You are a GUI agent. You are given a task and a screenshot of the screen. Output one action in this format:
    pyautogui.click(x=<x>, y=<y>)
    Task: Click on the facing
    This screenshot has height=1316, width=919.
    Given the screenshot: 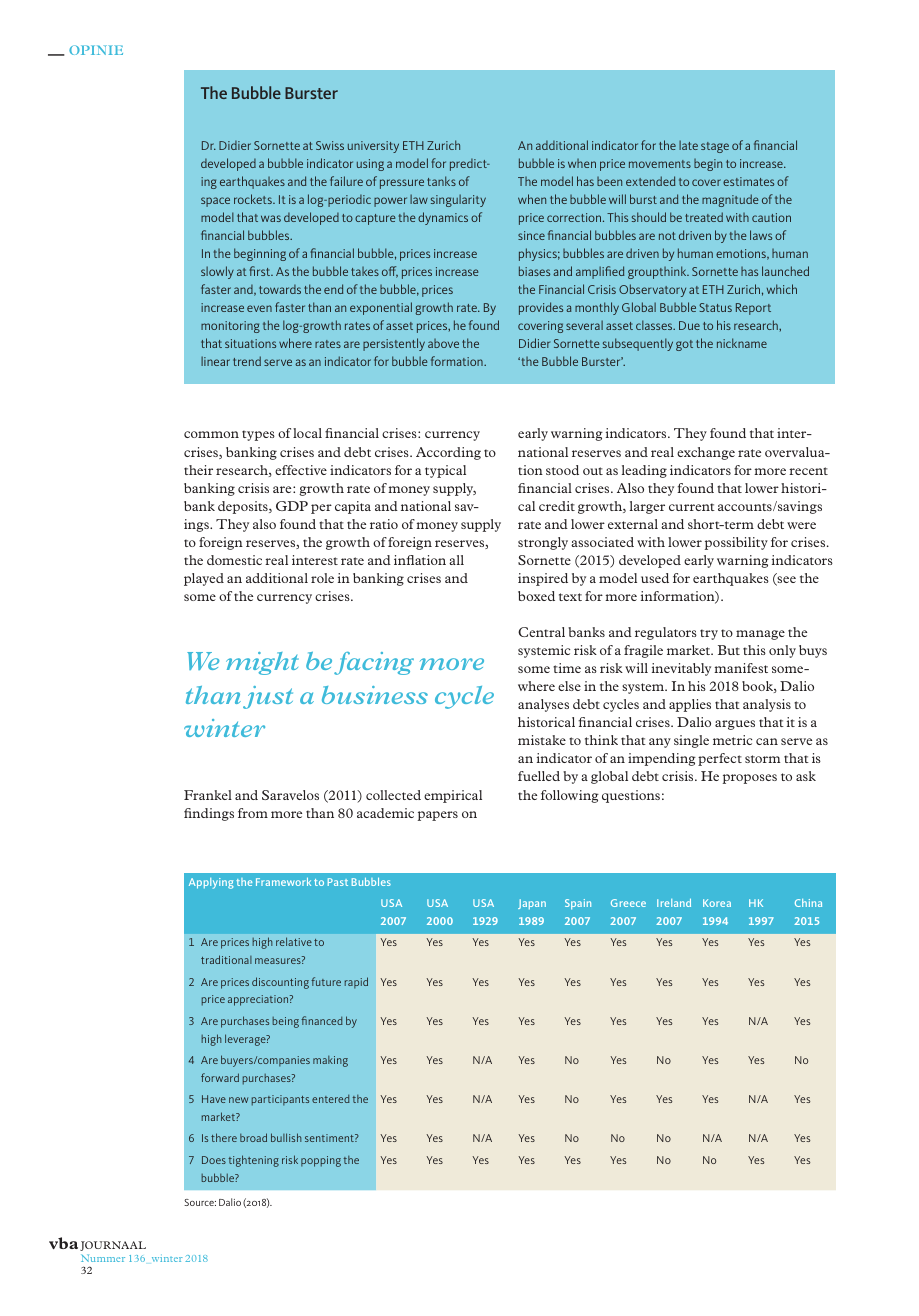 What is the action you would take?
    pyautogui.click(x=374, y=663)
